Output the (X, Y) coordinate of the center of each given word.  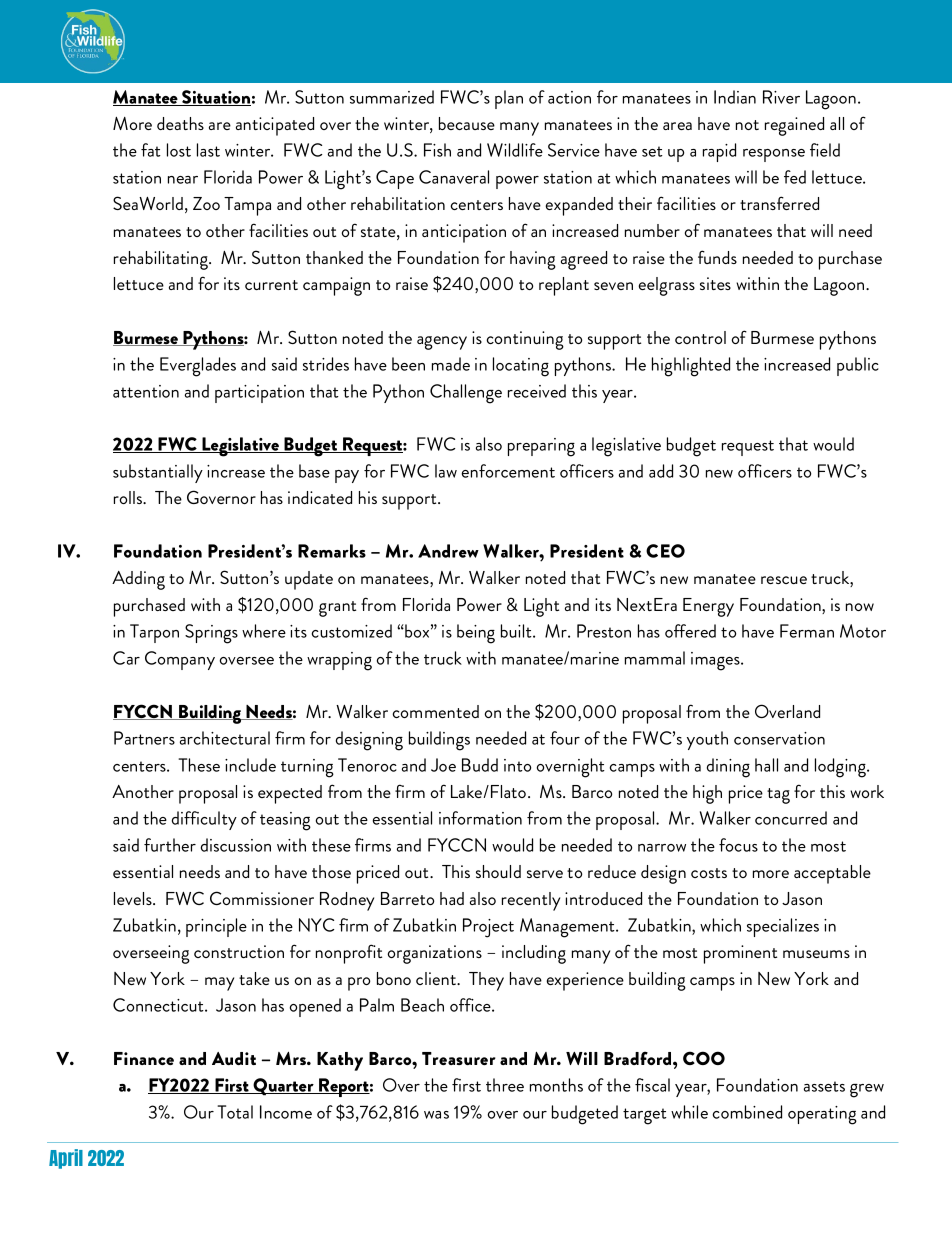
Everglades (198, 367)
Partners (144, 738)
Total (235, 1112)
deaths (180, 123)
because (467, 123)
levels (134, 898)
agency (442, 343)
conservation (779, 738)
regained (794, 126)
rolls (129, 497)
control (700, 337)
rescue (784, 580)
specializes (783, 927)
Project (488, 928)
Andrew (448, 551)
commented (435, 711)
